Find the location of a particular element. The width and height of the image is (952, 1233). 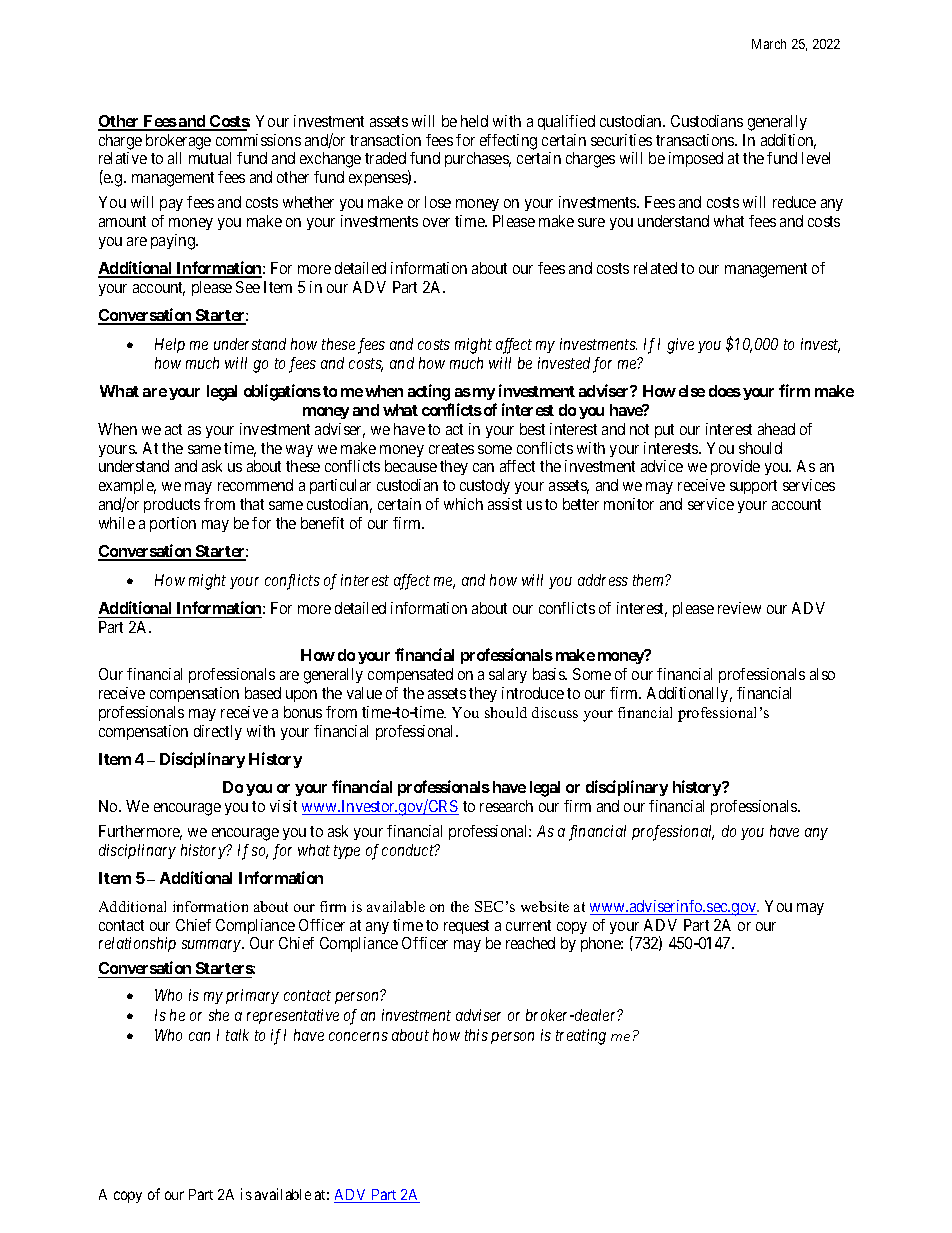

March is located at coordinates (769, 44).
